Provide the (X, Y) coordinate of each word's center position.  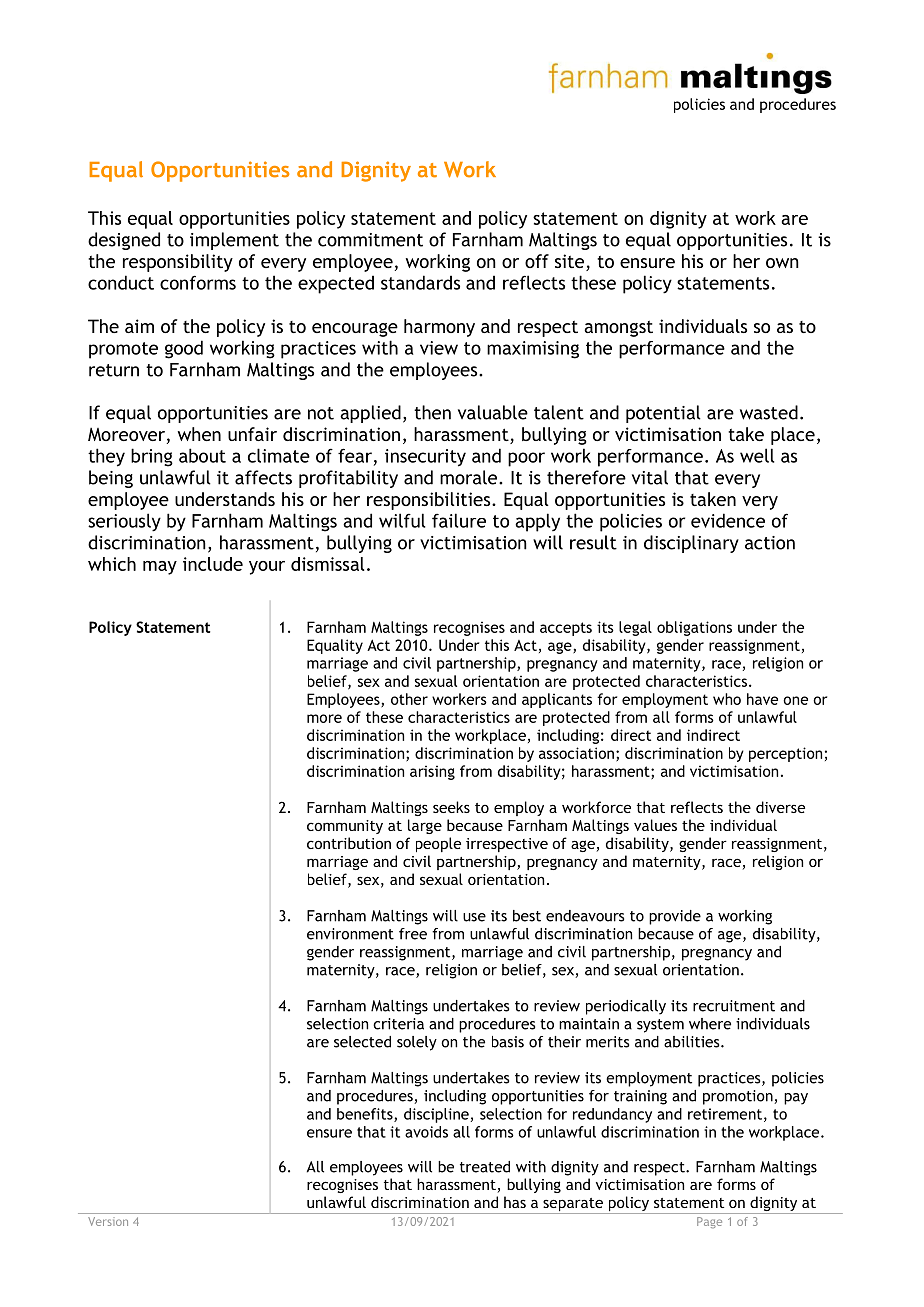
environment (350, 934)
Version (108, 1221)
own (782, 263)
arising (432, 772)
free (413, 934)
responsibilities (430, 501)
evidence (728, 520)
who (727, 699)
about (202, 455)
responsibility (178, 263)
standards (420, 282)
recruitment (734, 1006)
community (345, 827)
